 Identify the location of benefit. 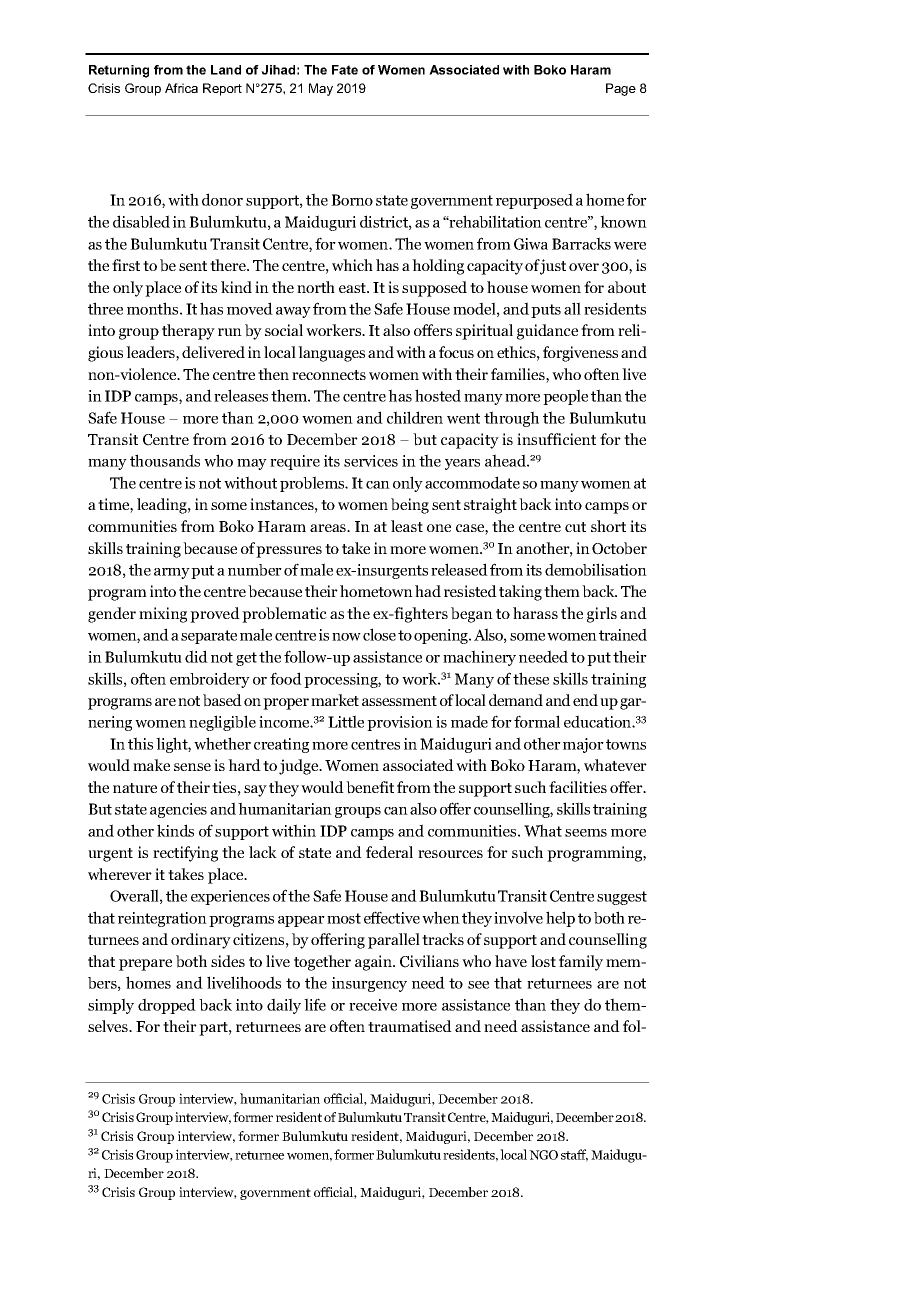
(370, 787).
